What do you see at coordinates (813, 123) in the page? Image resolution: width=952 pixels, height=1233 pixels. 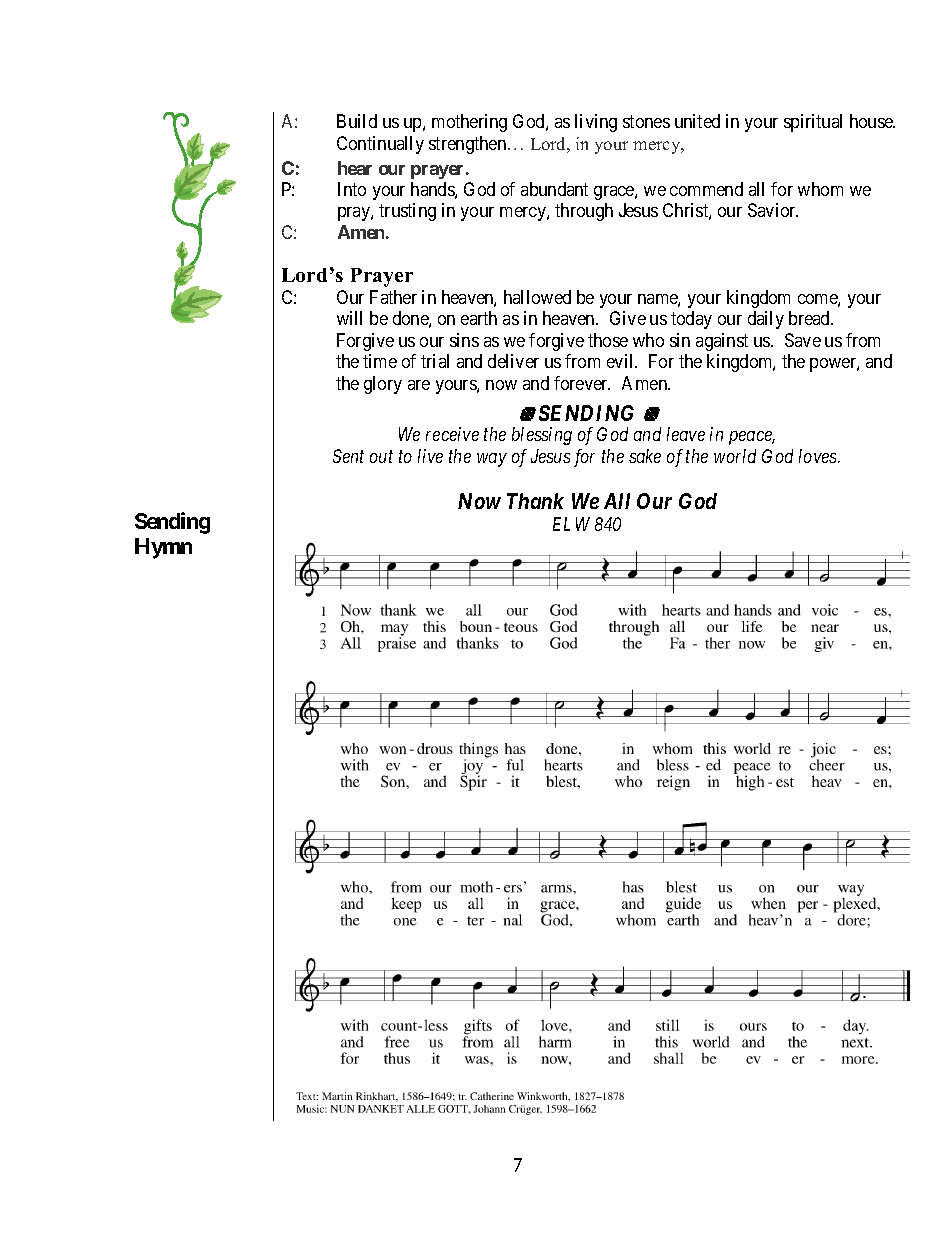 I see `spiritual` at bounding box center [813, 123].
